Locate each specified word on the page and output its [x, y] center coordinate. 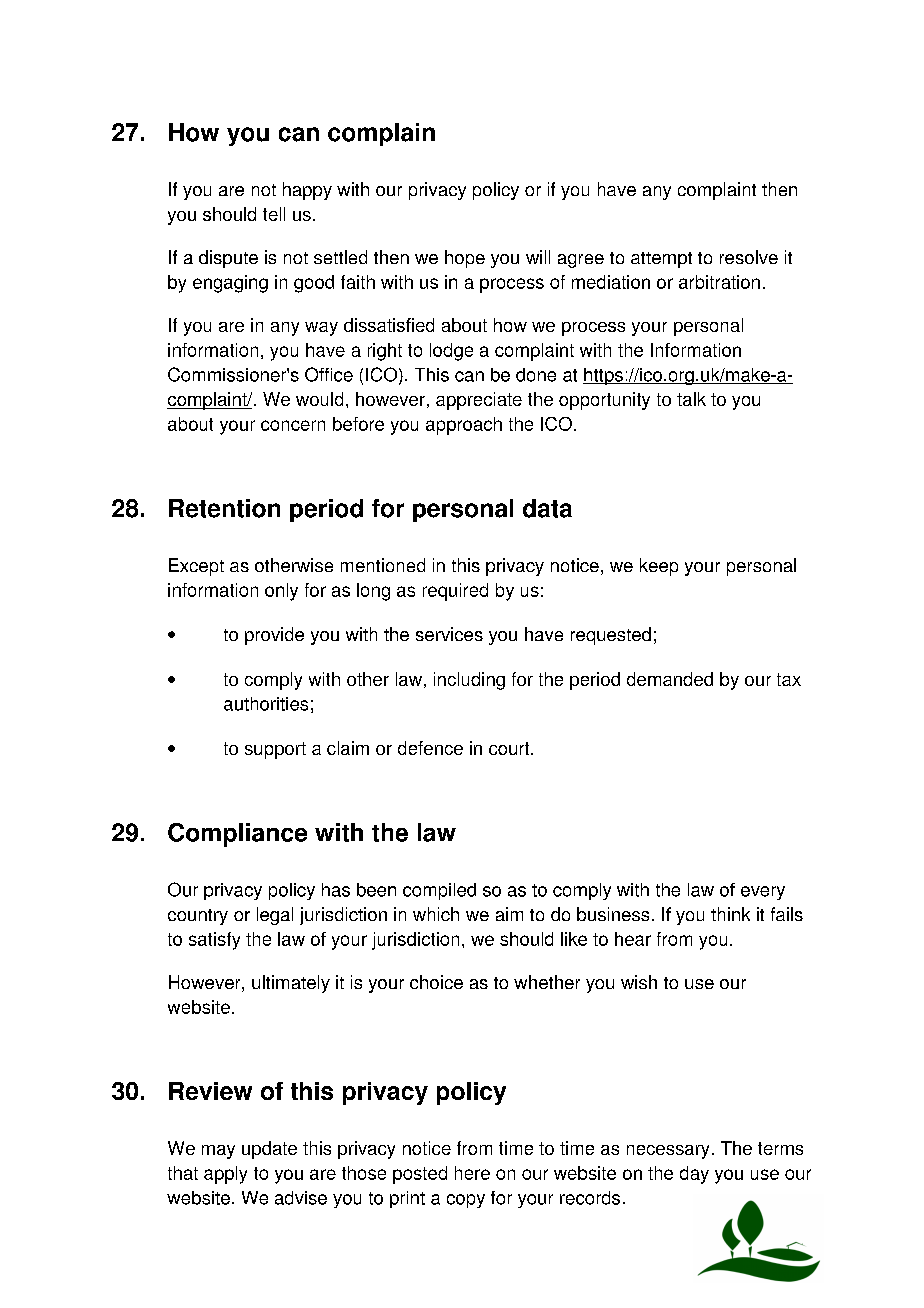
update [269, 1150]
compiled [439, 891]
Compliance [237, 835]
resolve [749, 257]
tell [274, 214]
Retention [224, 508]
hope [465, 259]
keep [659, 567]
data [547, 508]
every [763, 893]
